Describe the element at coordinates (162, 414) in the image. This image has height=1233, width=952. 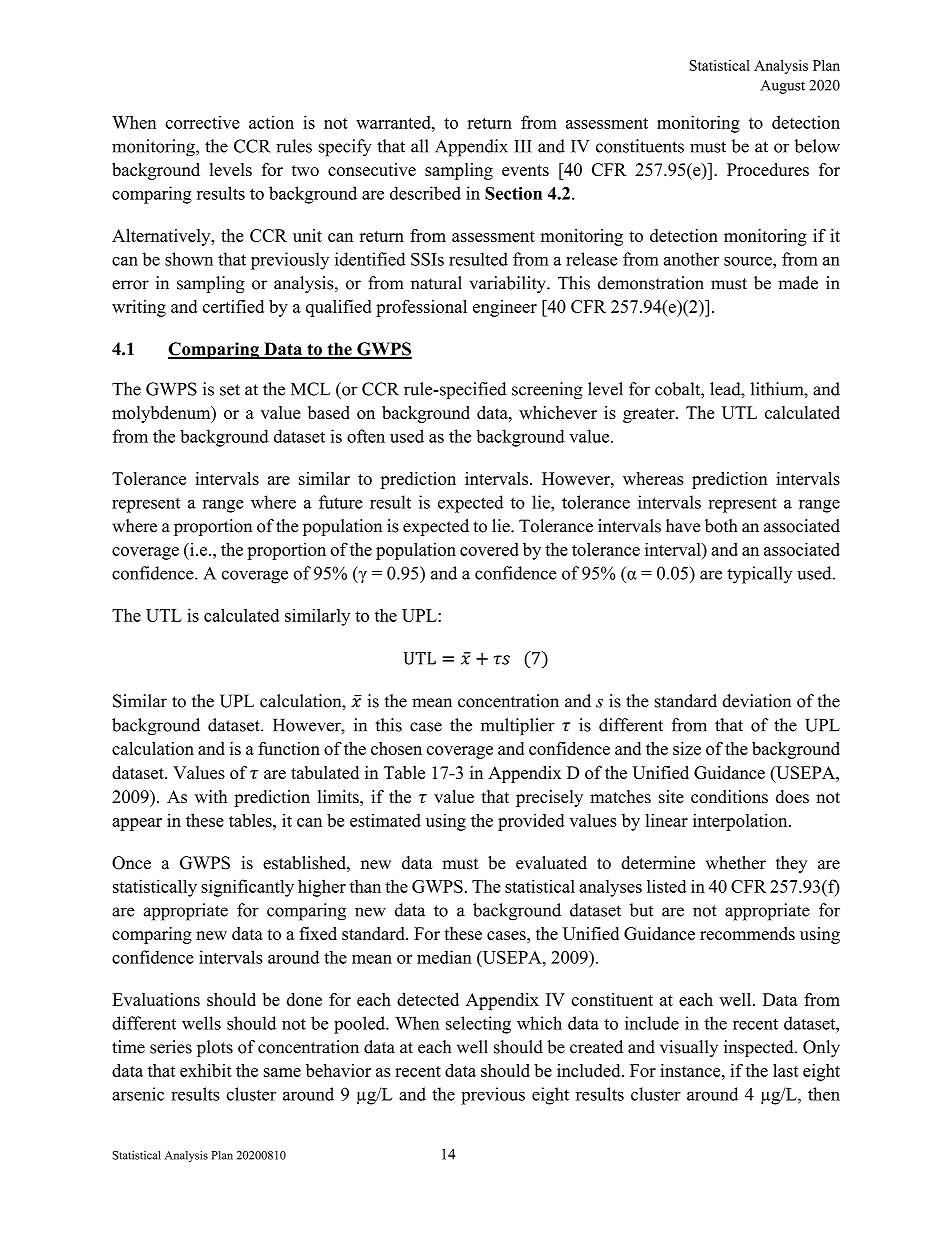
I see `molybdenum` at that location.
